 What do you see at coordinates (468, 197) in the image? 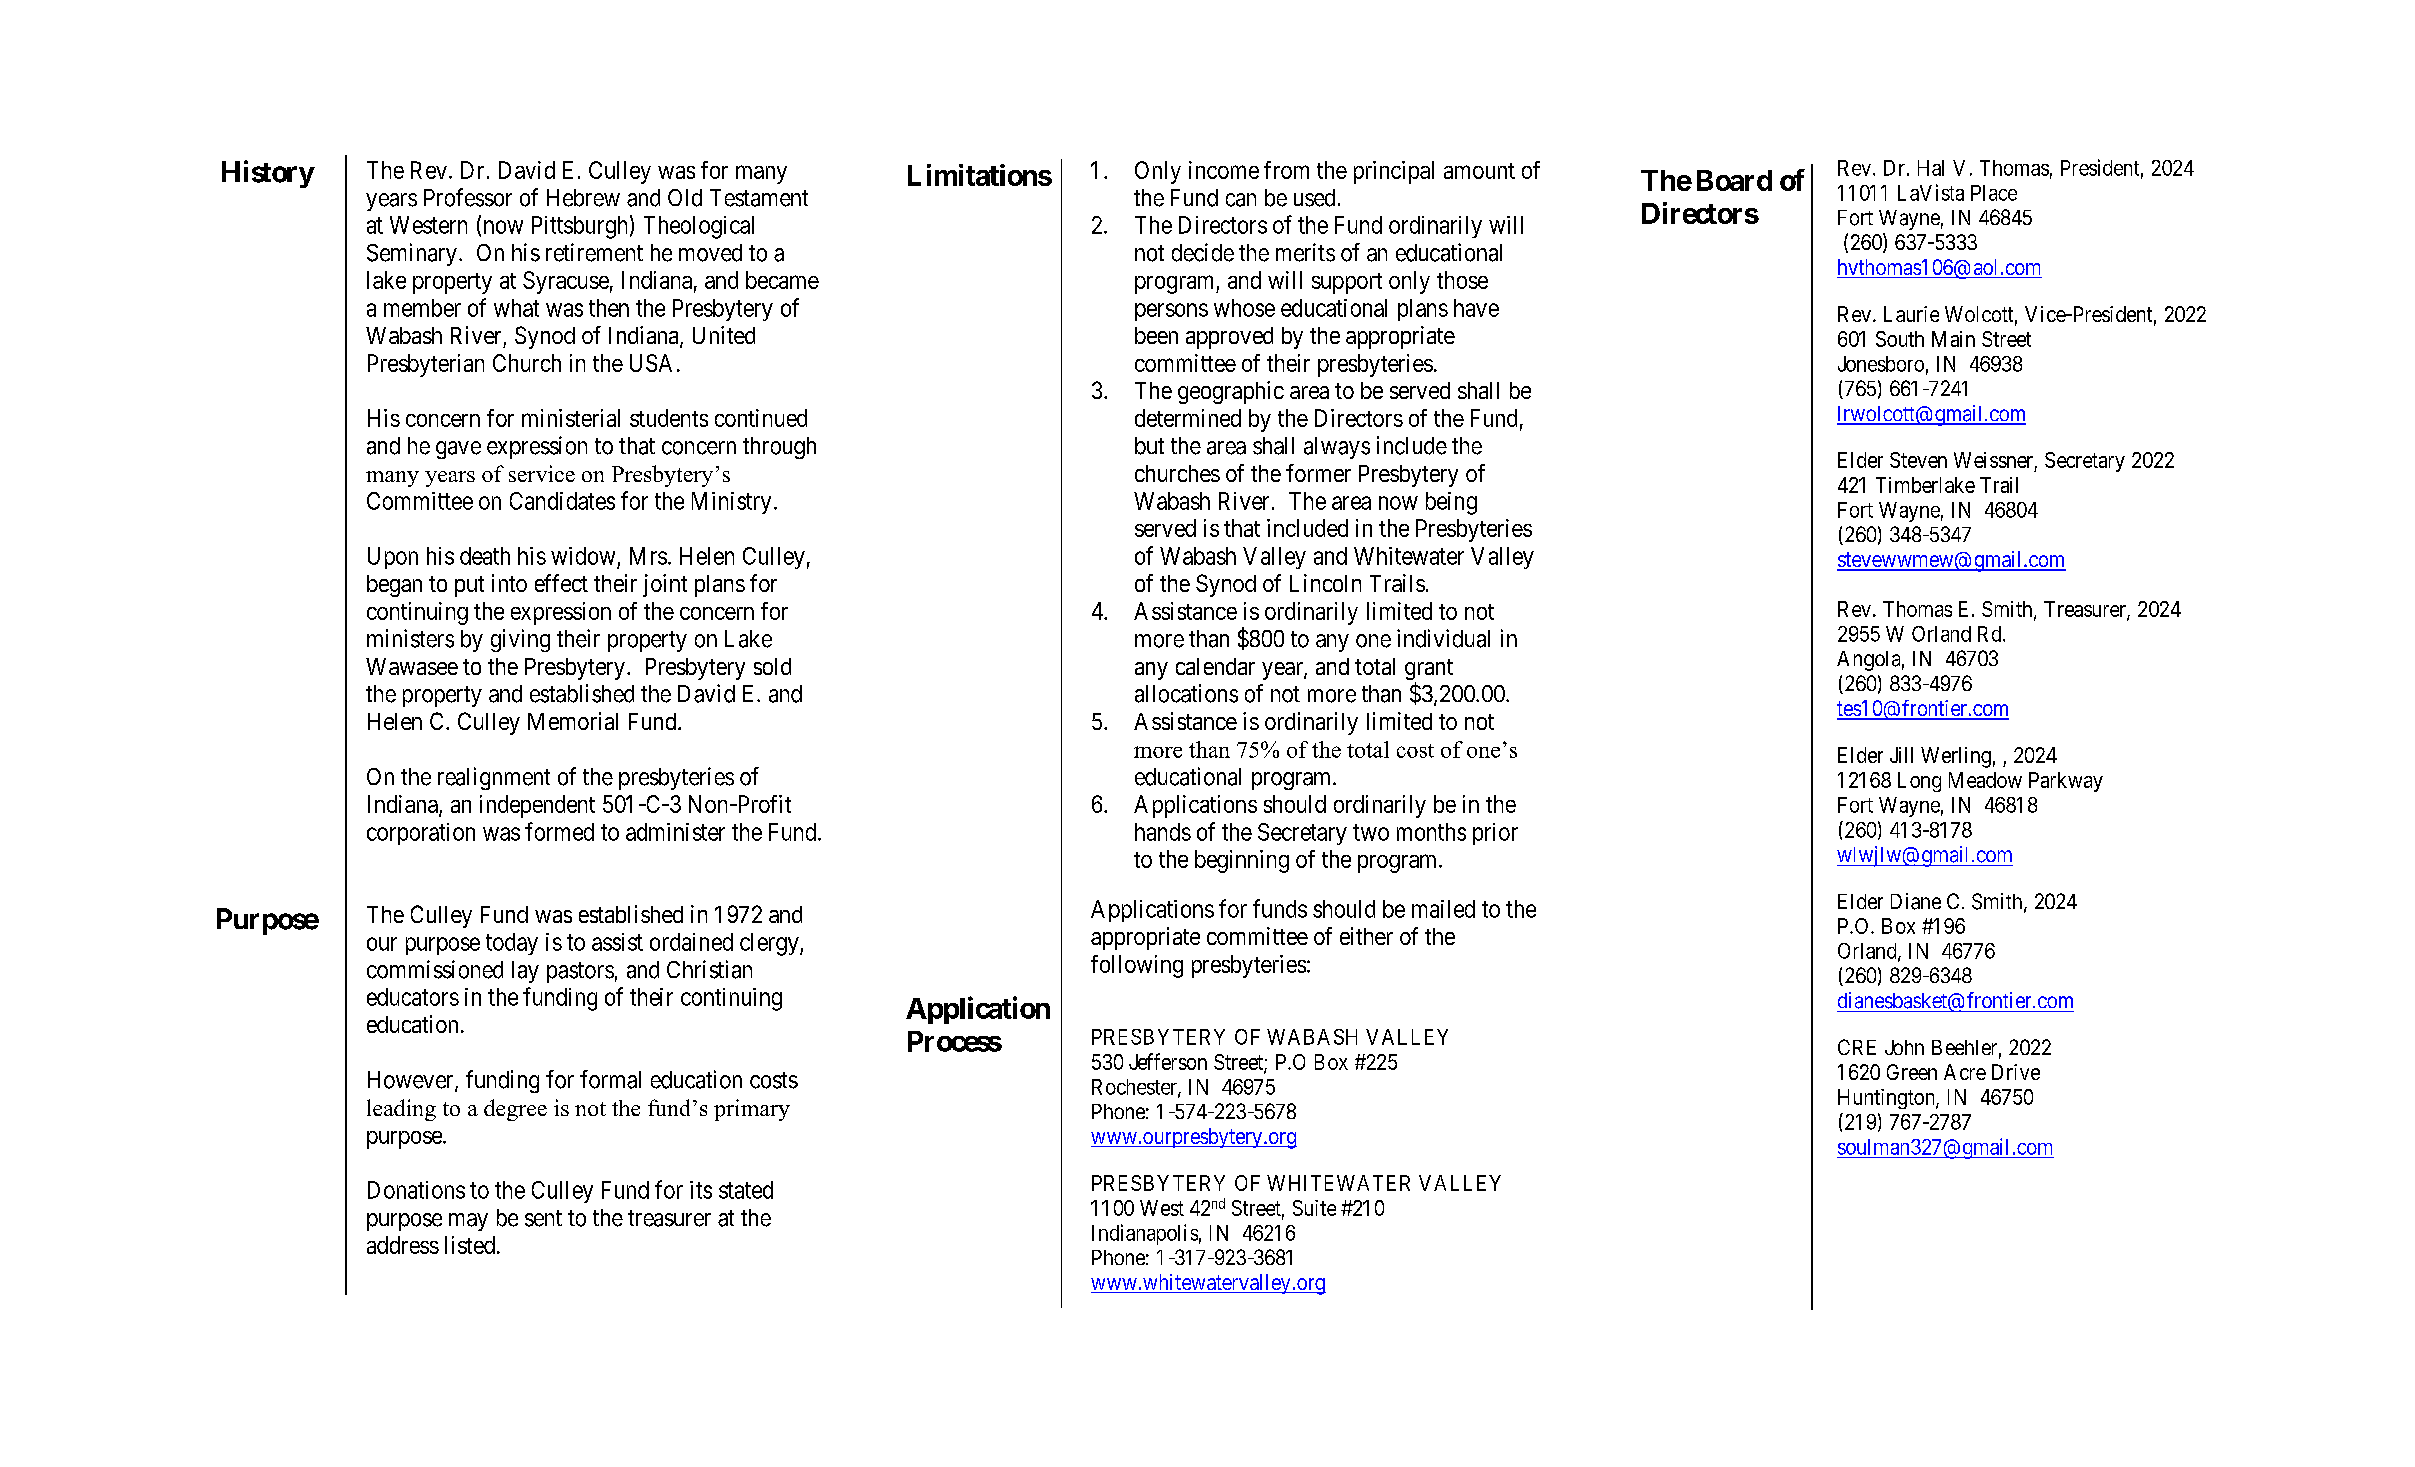
I see `Professor` at bounding box center [468, 197].
